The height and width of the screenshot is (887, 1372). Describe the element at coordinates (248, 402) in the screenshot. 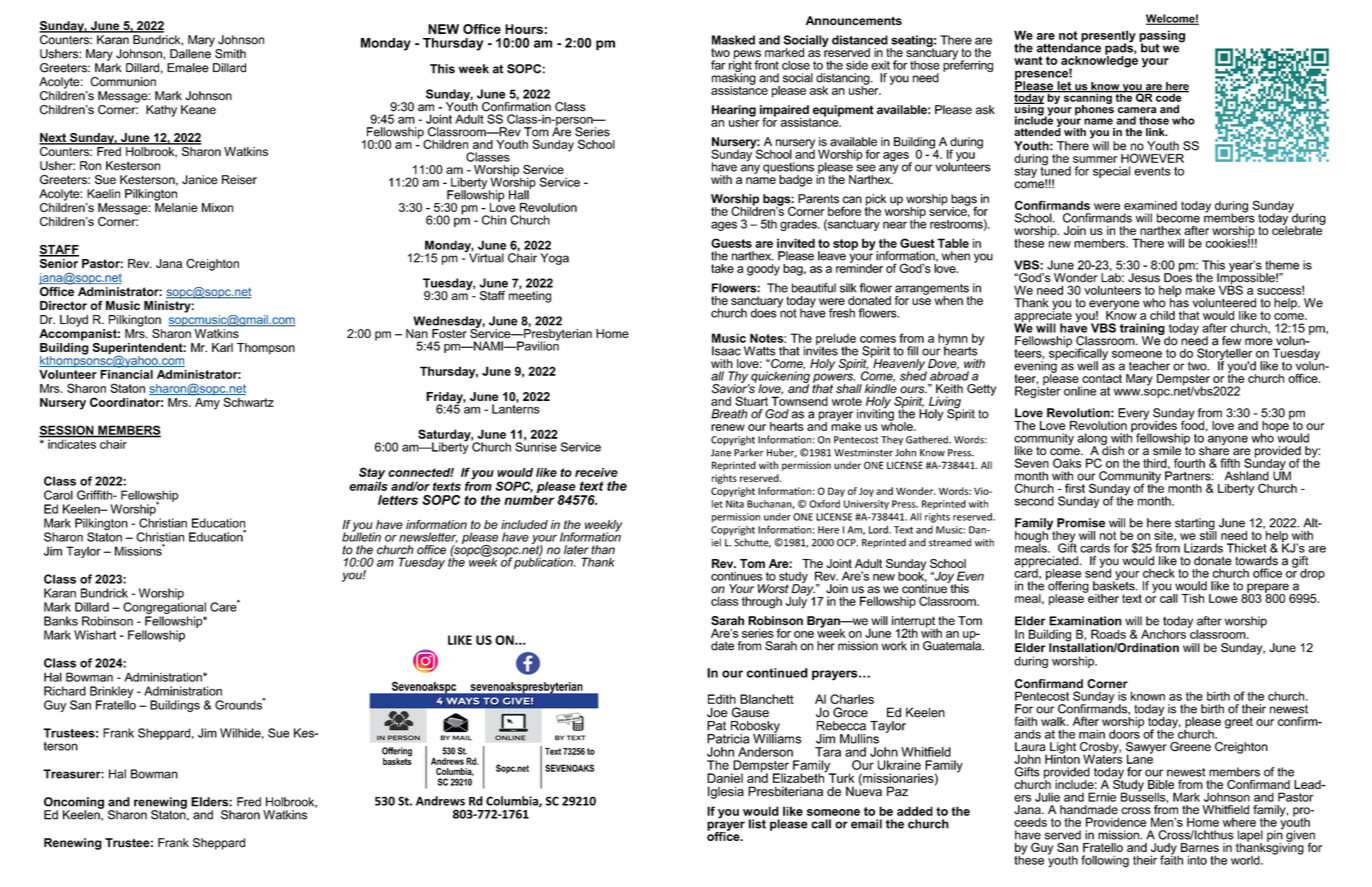

I see `Schwartz` at that location.
